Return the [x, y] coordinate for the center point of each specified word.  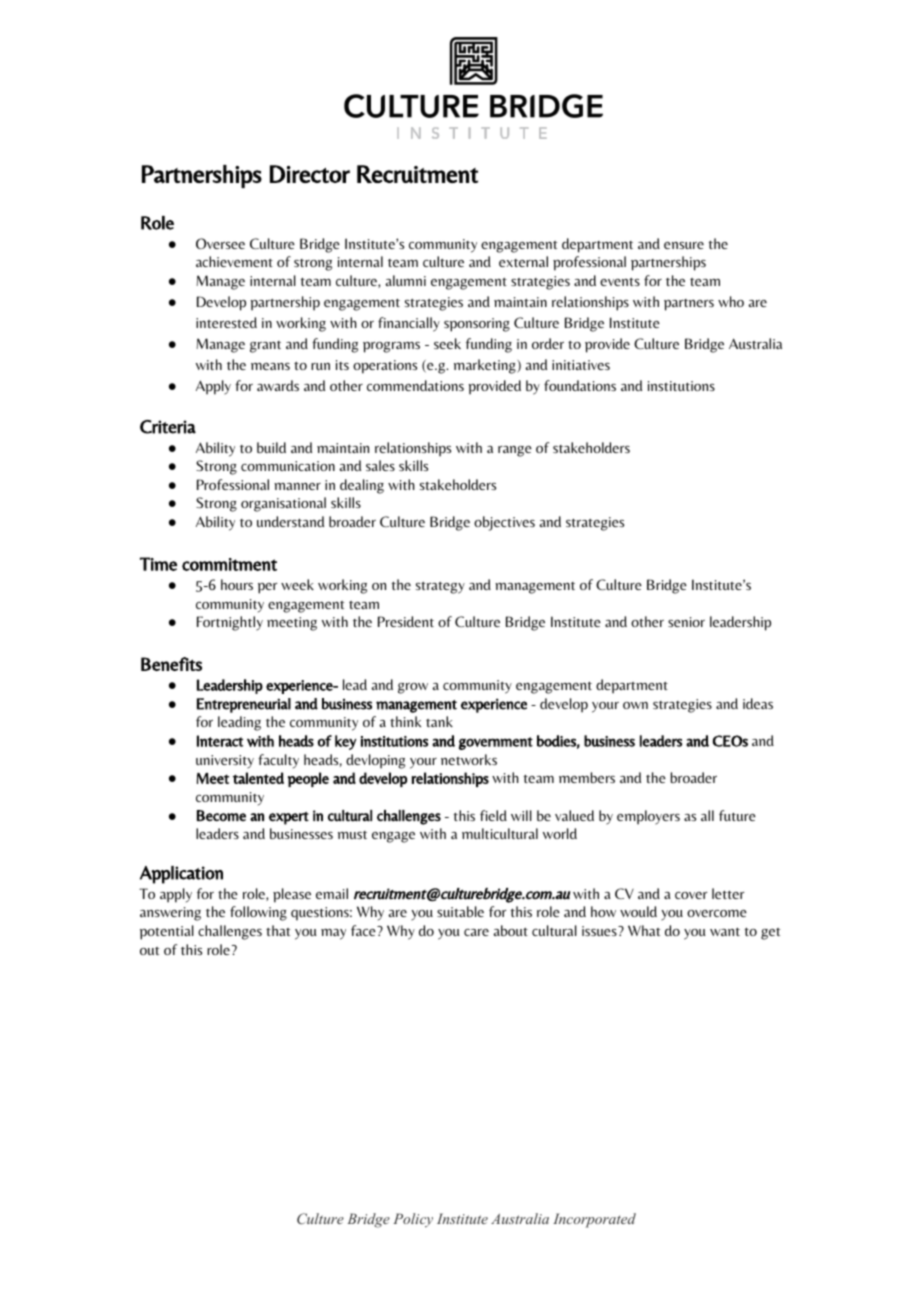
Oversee [220, 243]
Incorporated [594, 1220]
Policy [413, 1220]
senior [686, 622]
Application [181, 875]
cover [691, 895]
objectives [504, 523]
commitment [229, 564]
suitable [460, 911]
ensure [684, 245]
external [523, 261]
